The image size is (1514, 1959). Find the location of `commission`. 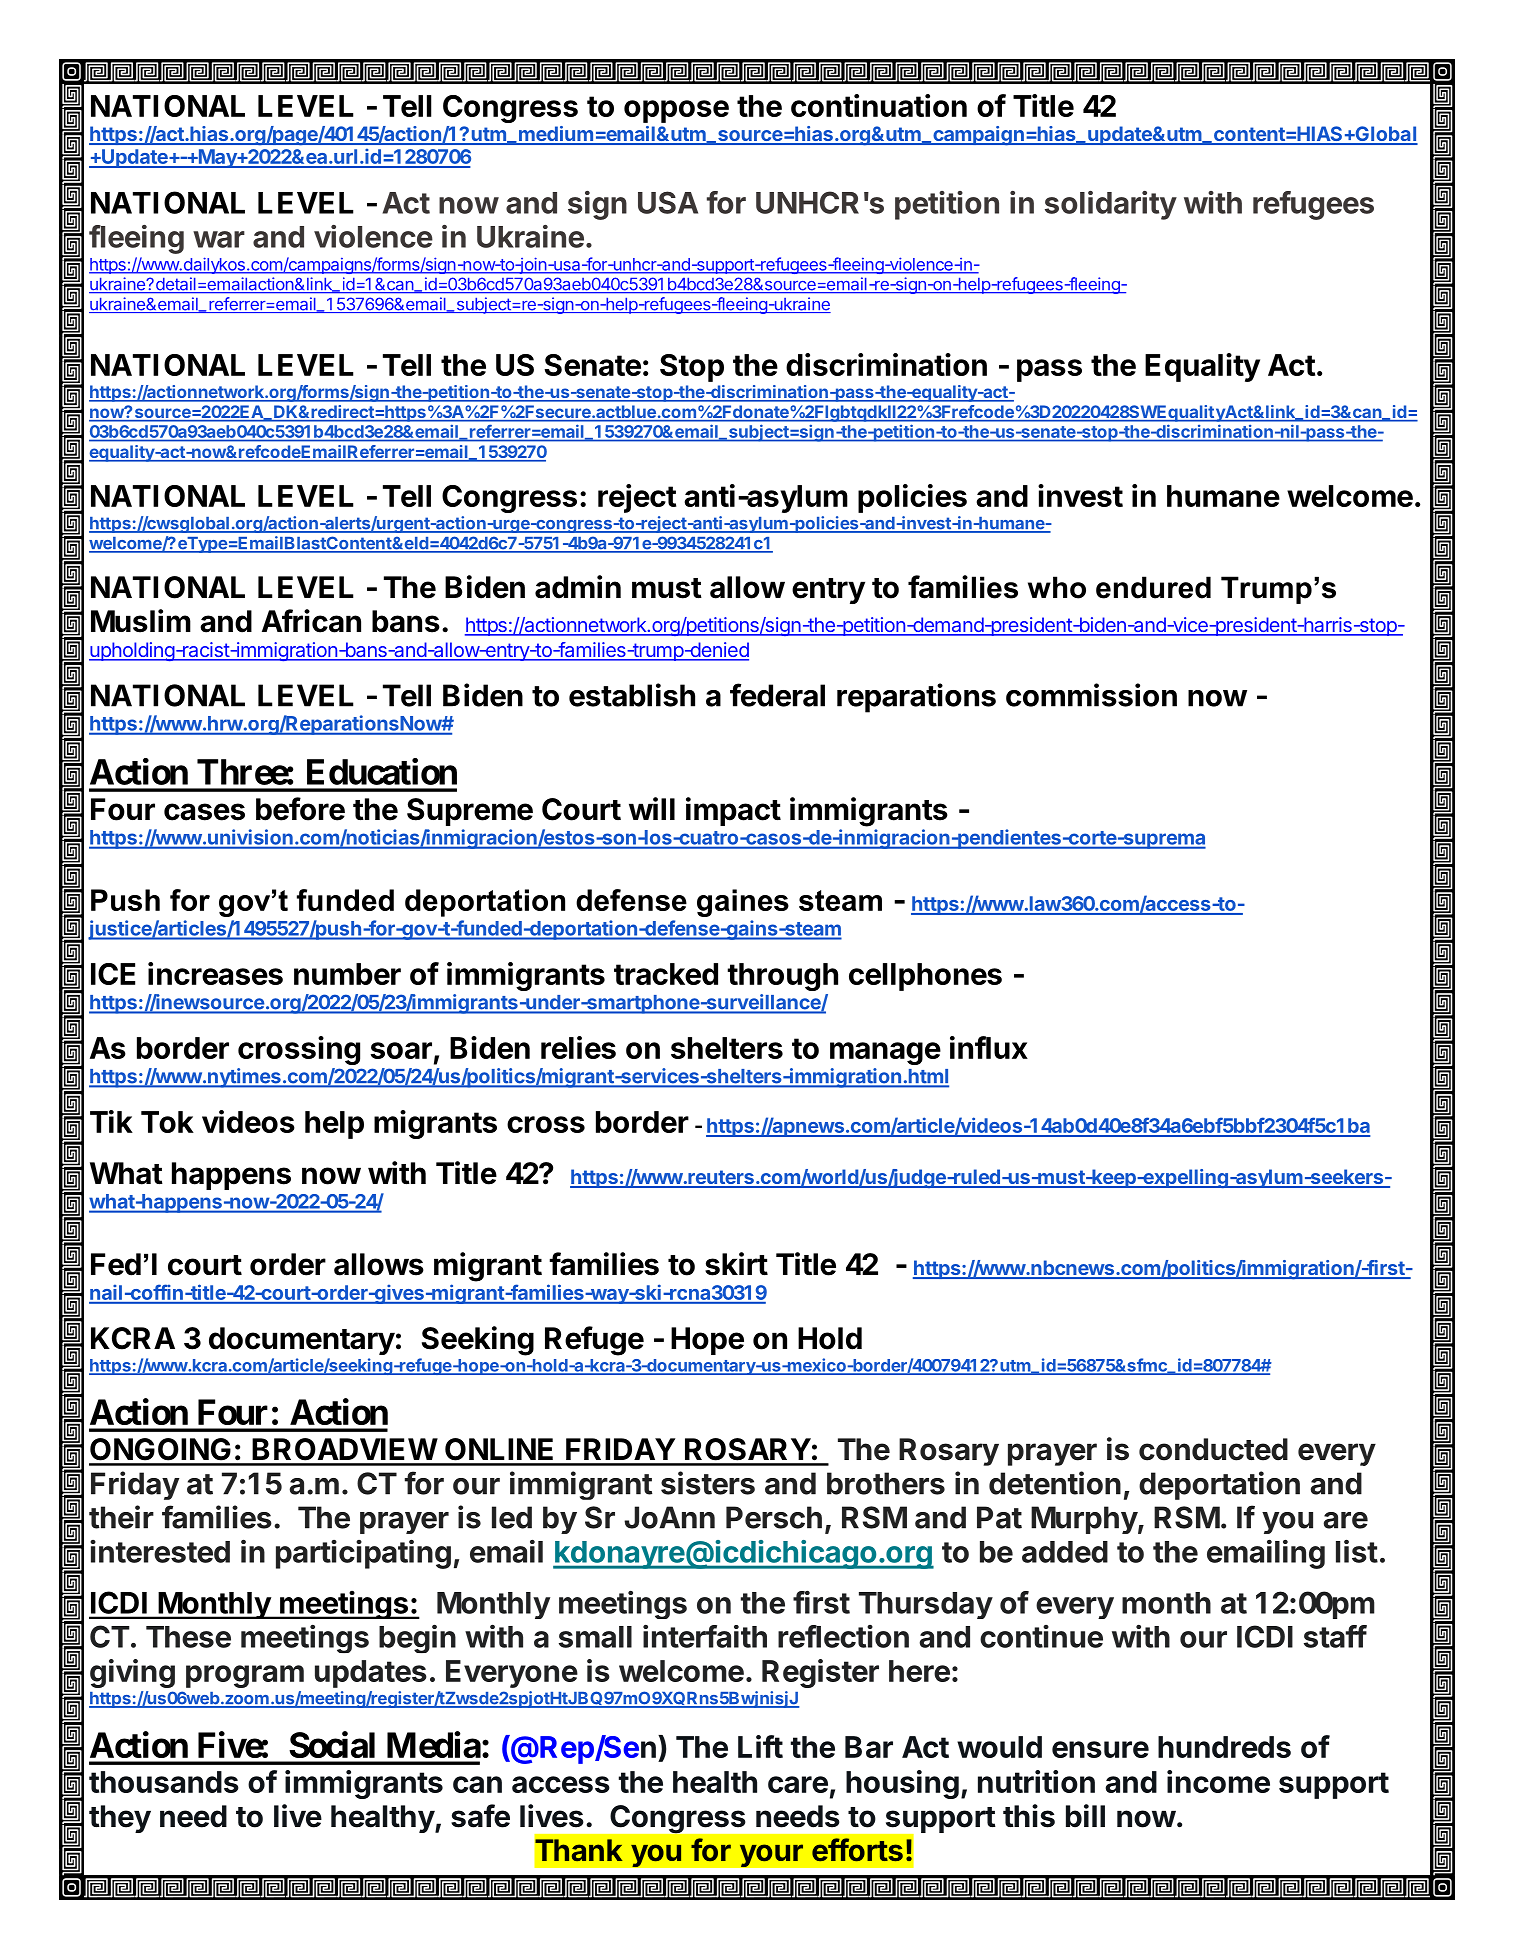

commission is located at coordinates (1091, 695).
